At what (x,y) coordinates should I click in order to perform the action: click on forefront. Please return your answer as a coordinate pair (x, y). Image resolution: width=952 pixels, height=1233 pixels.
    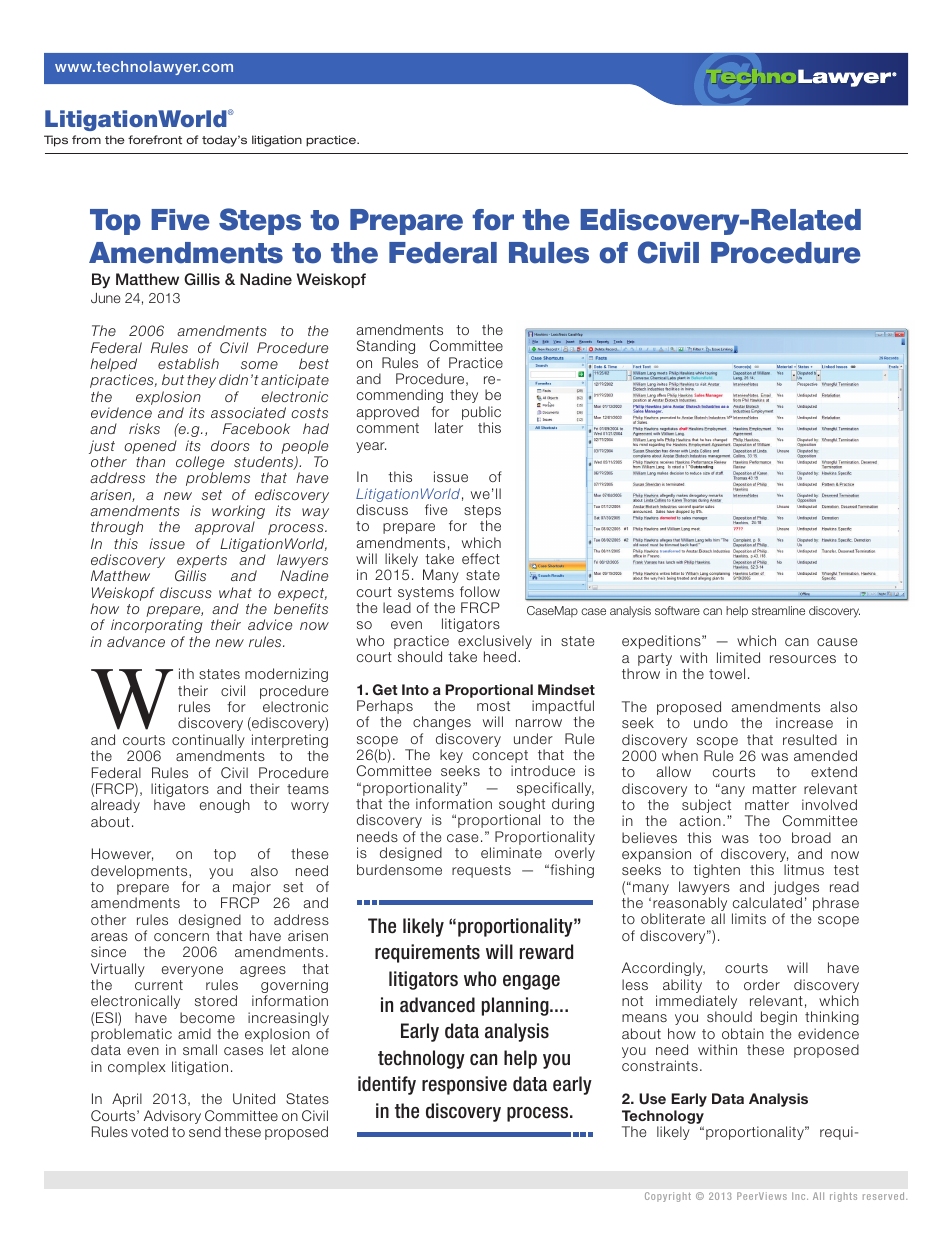
    Looking at the image, I should click on (155, 139).
